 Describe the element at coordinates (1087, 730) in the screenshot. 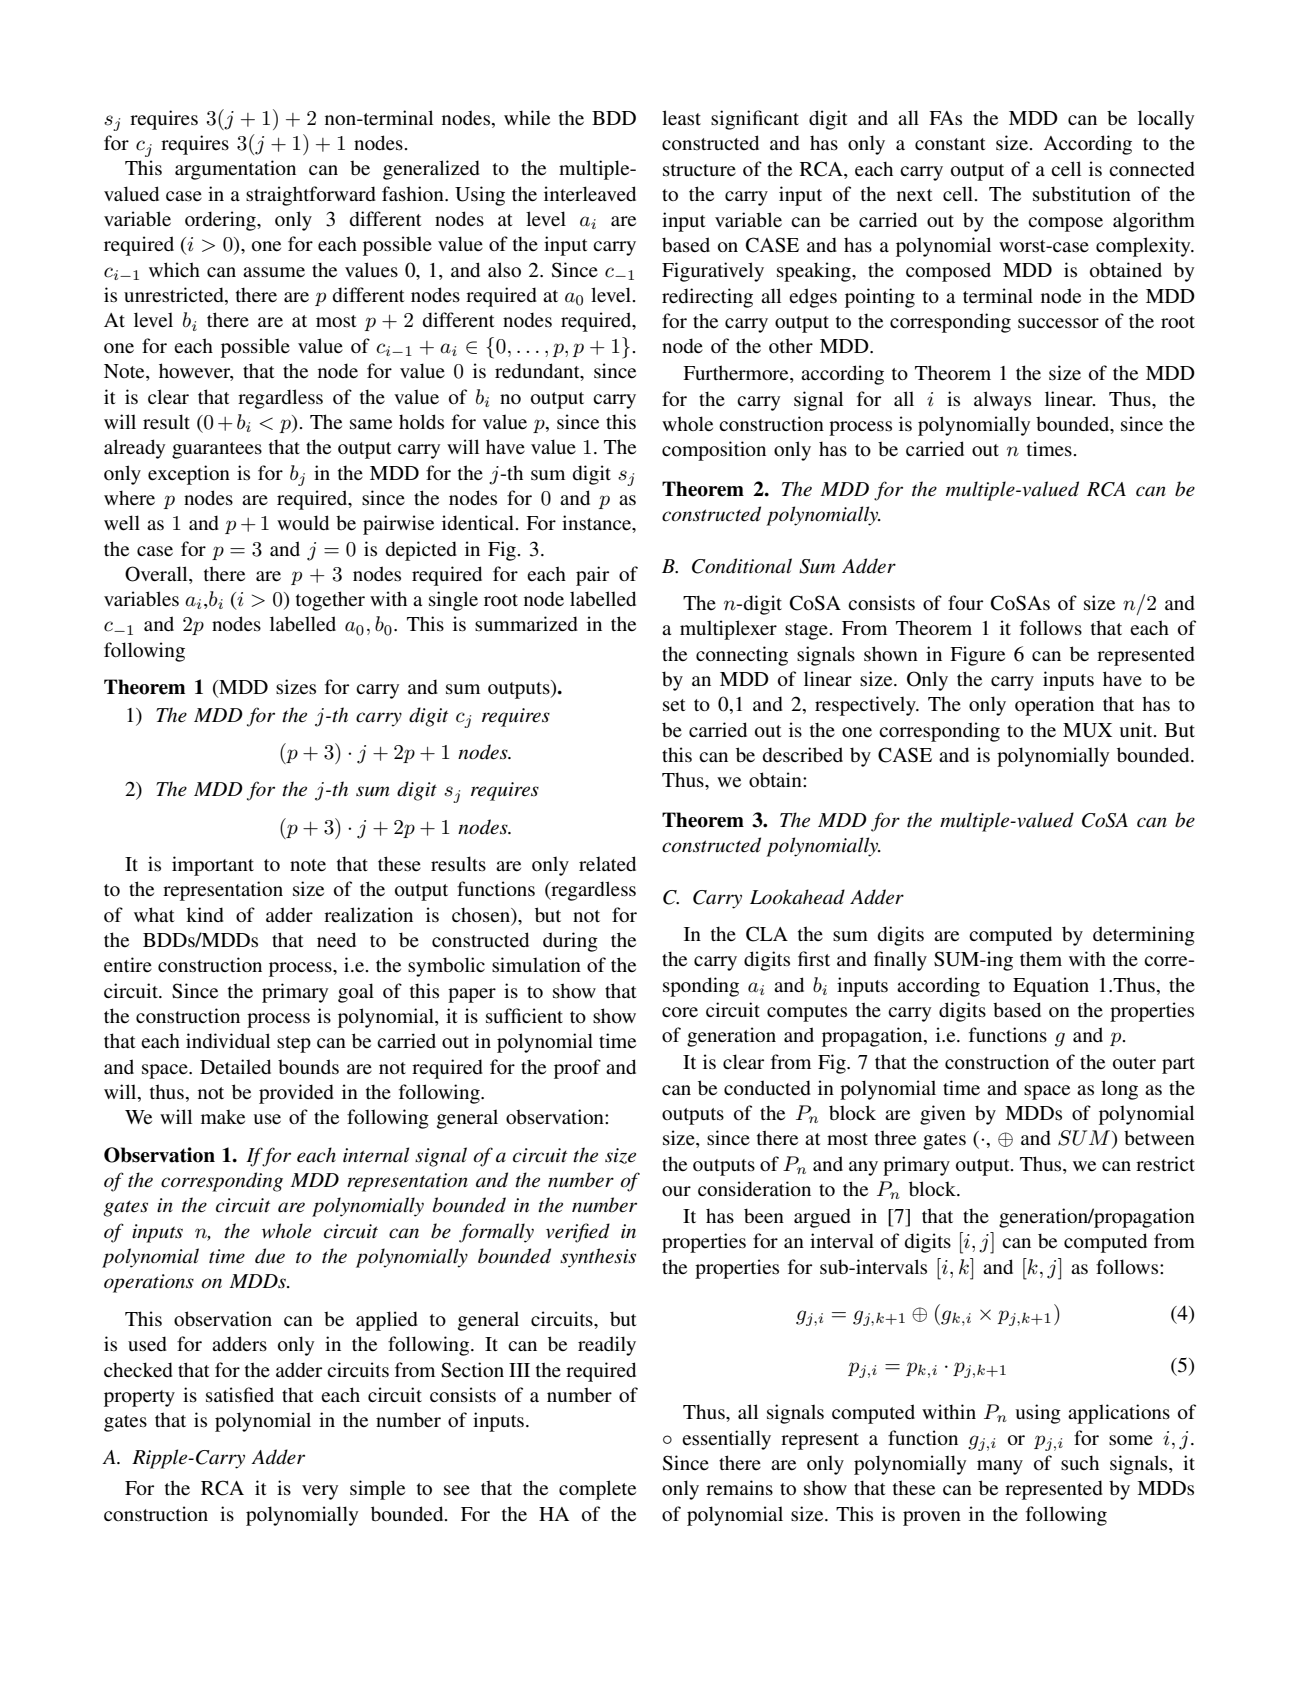

I see `MUX` at that location.
